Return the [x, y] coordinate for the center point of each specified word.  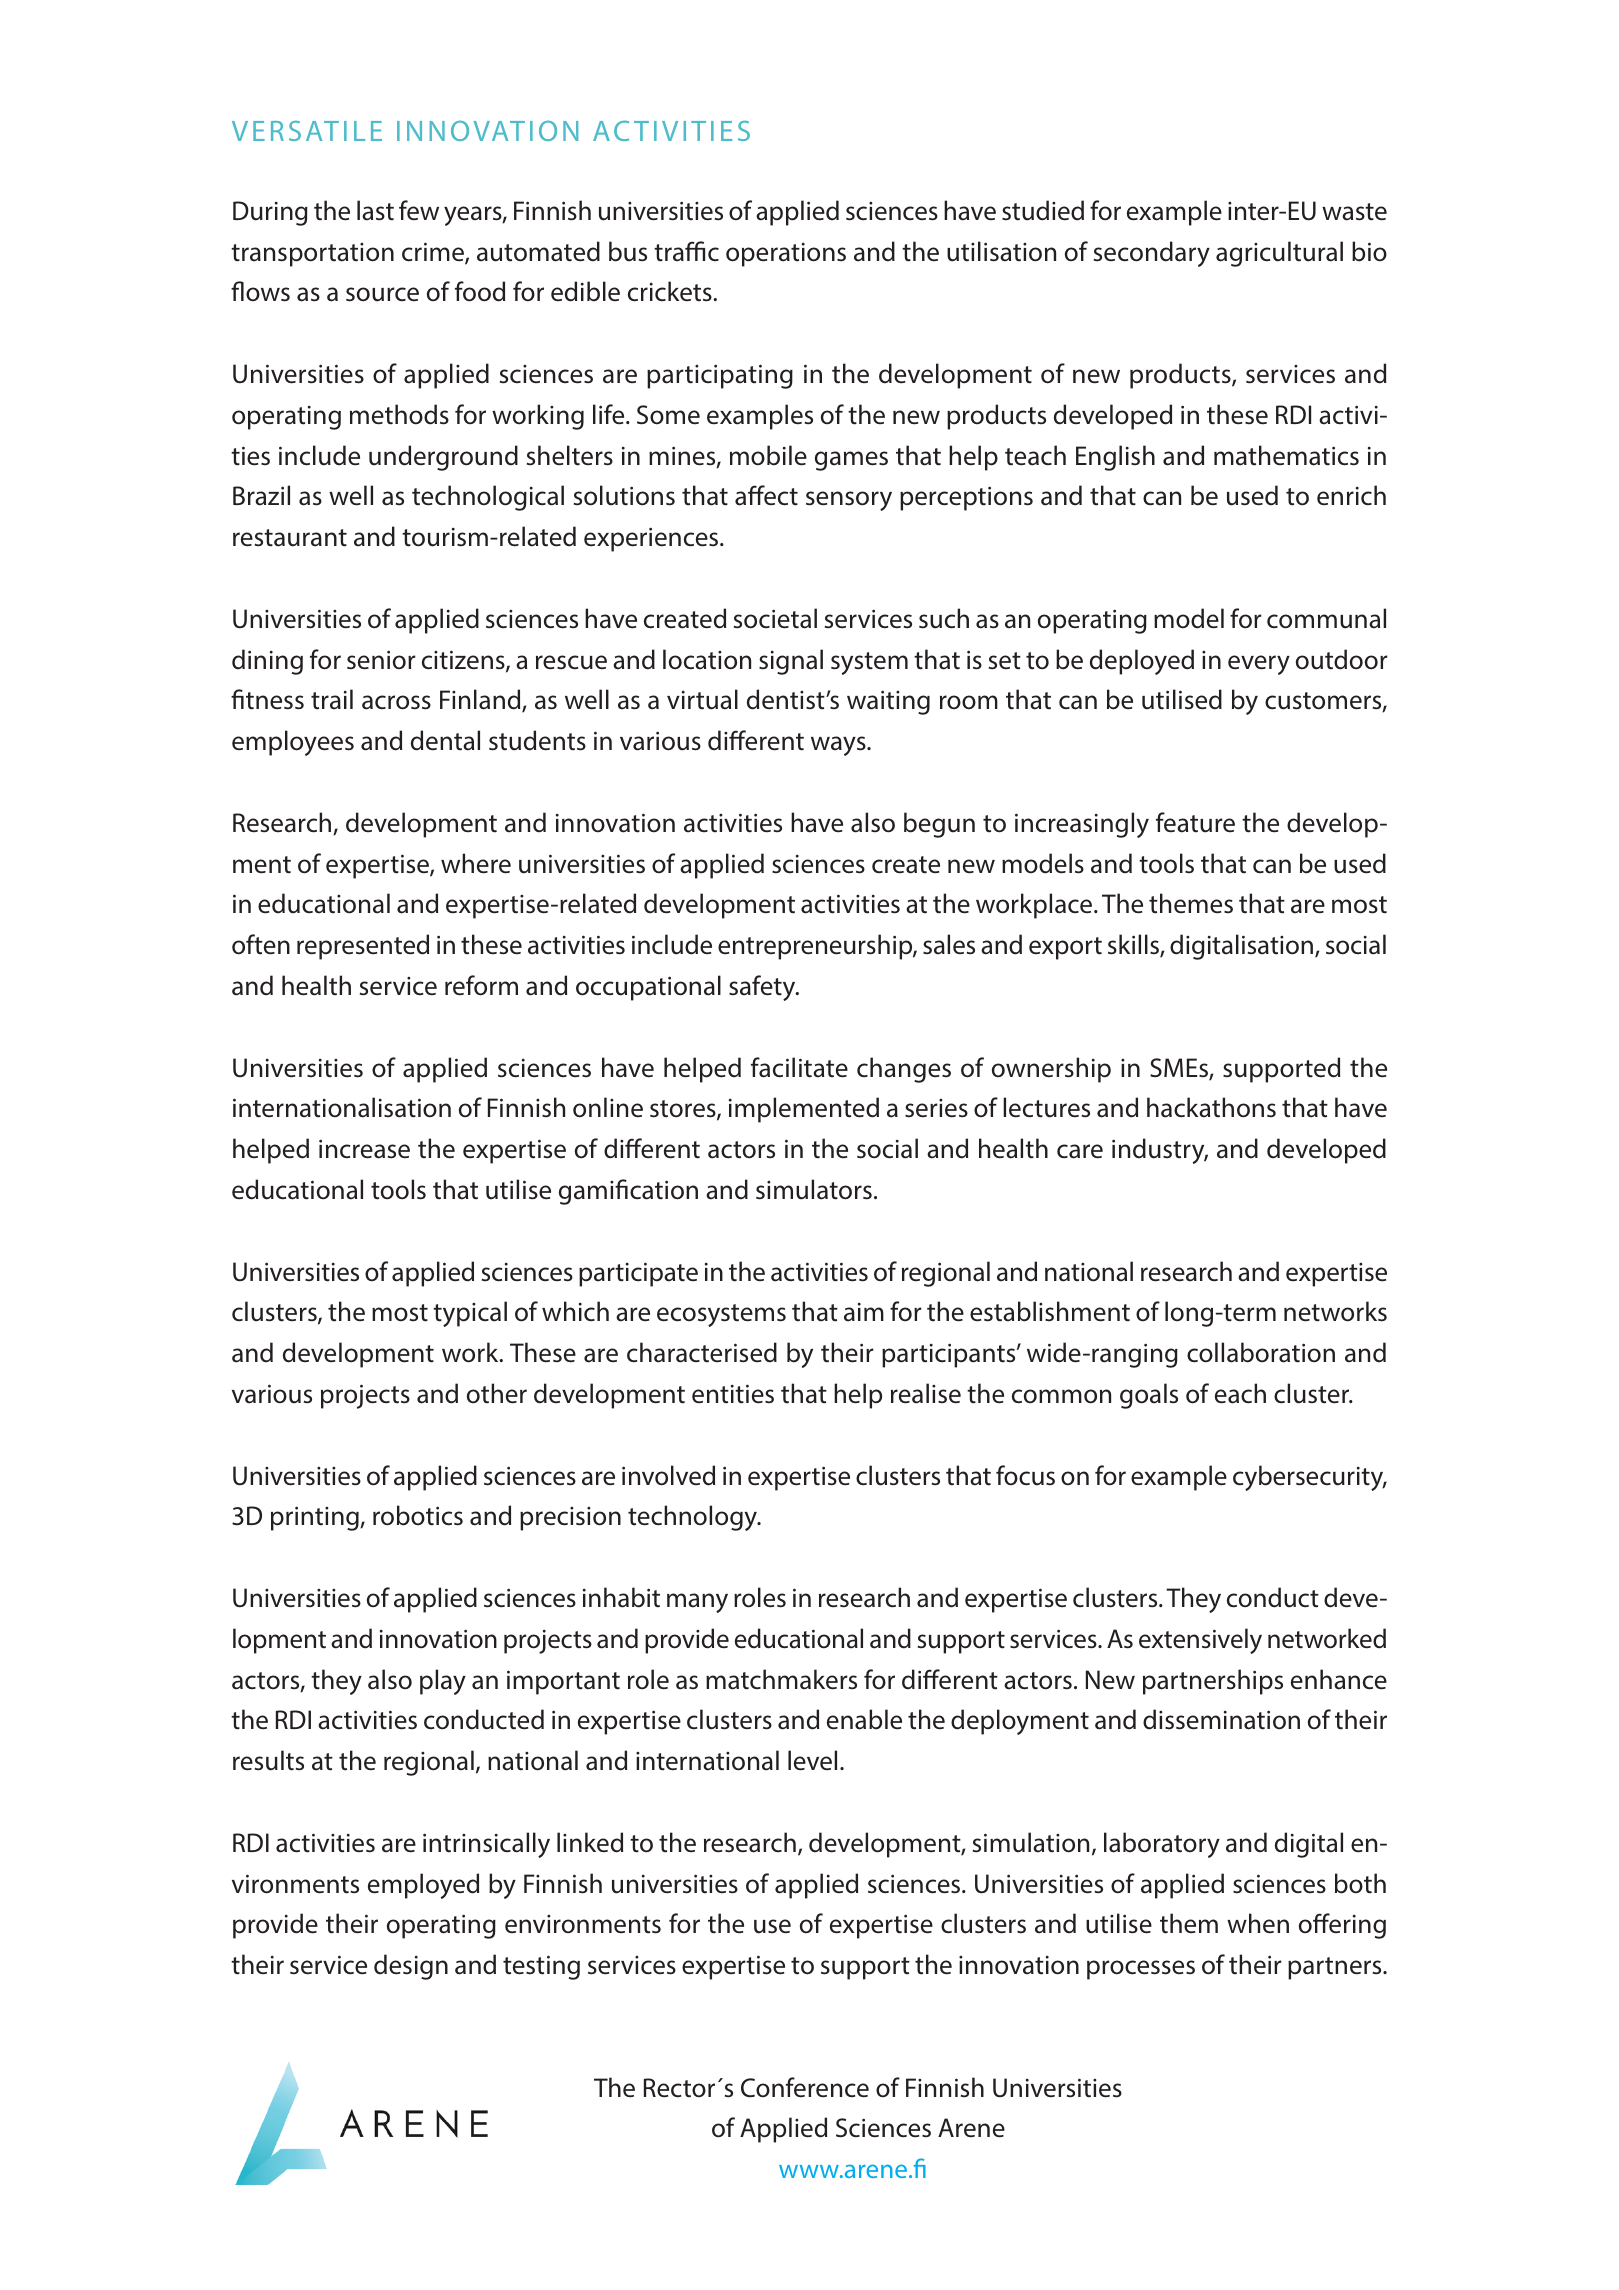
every [1259, 665]
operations [786, 255]
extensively [1200, 1641]
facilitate [799, 1067]
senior [381, 660]
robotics [418, 1515]
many [697, 1603]
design [411, 1967]
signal [791, 662]
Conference [805, 2087]
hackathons [1211, 1107]
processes [1141, 1970]
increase [364, 1149]
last [375, 210]
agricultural [1279, 254]
